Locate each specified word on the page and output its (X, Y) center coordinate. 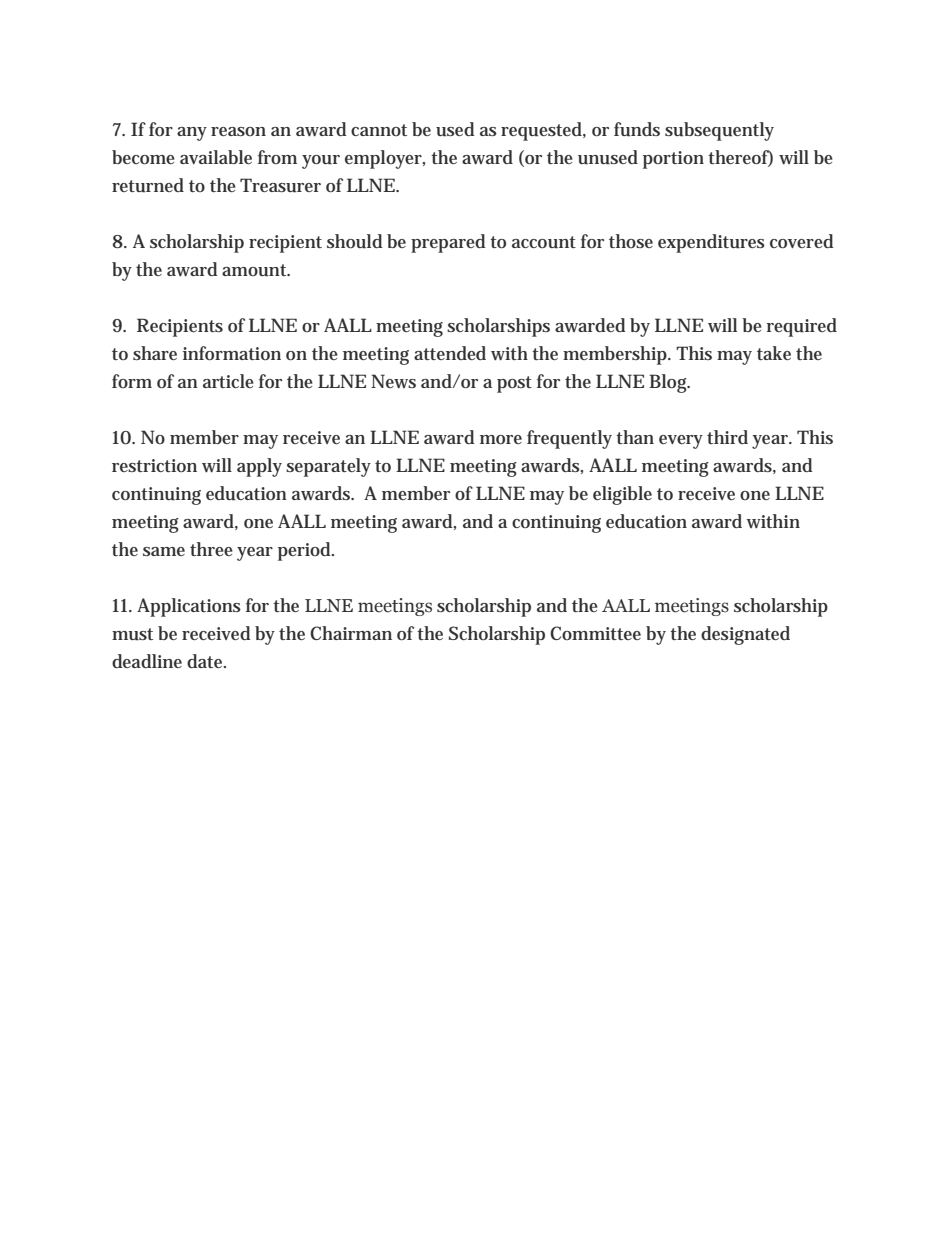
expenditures (711, 243)
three (211, 549)
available (216, 157)
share (155, 353)
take (774, 353)
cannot (379, 130)
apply (259, 467)
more (501, 439)
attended (450, 353)
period (306, 551)
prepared (448, 243)
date (206, 661)
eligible (622, 495)
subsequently (719, 131)
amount (256, 270)
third (727, 437)
